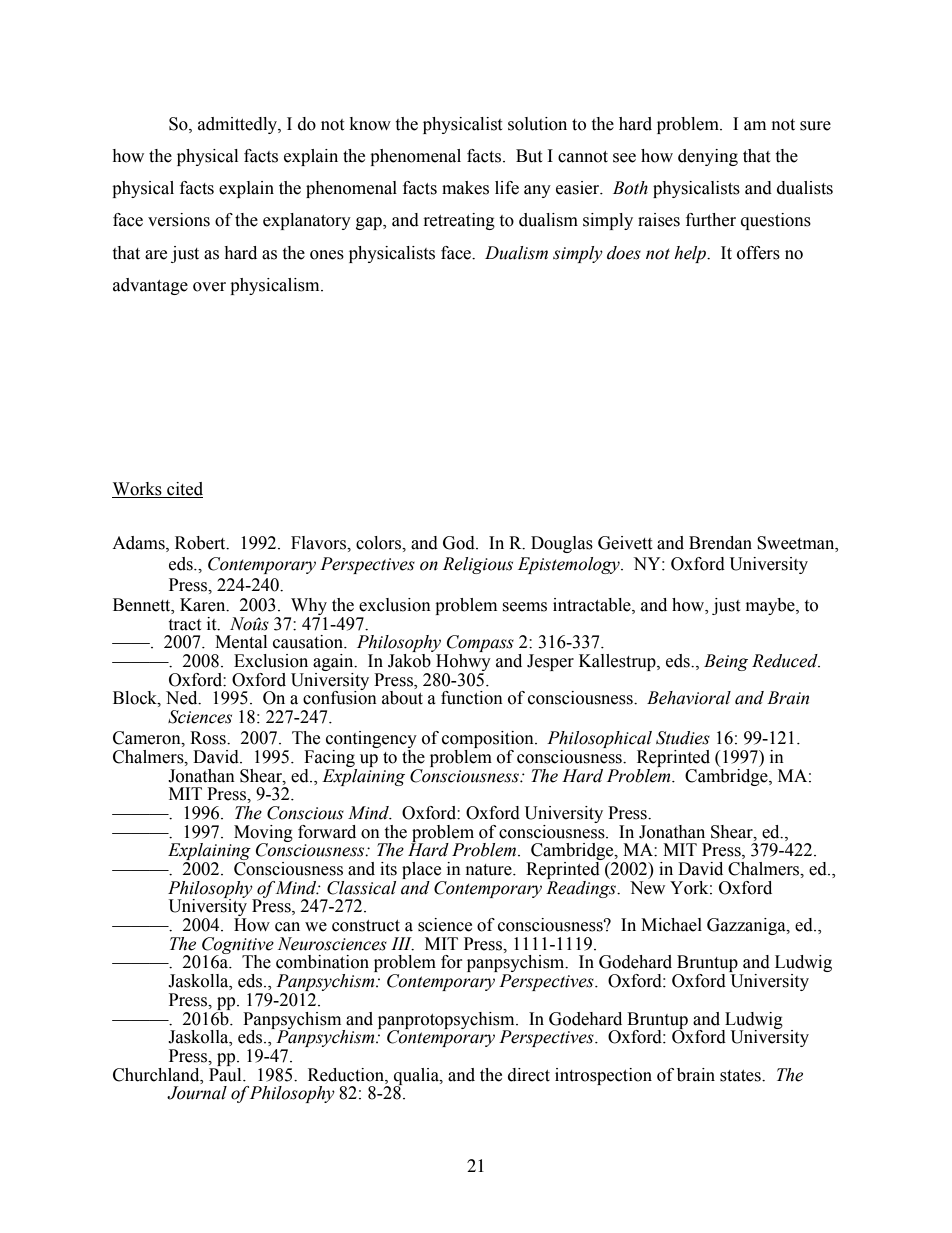  Describe the element at coordinates (771, 606) in the screenshot. I see `maybe` at that location.
